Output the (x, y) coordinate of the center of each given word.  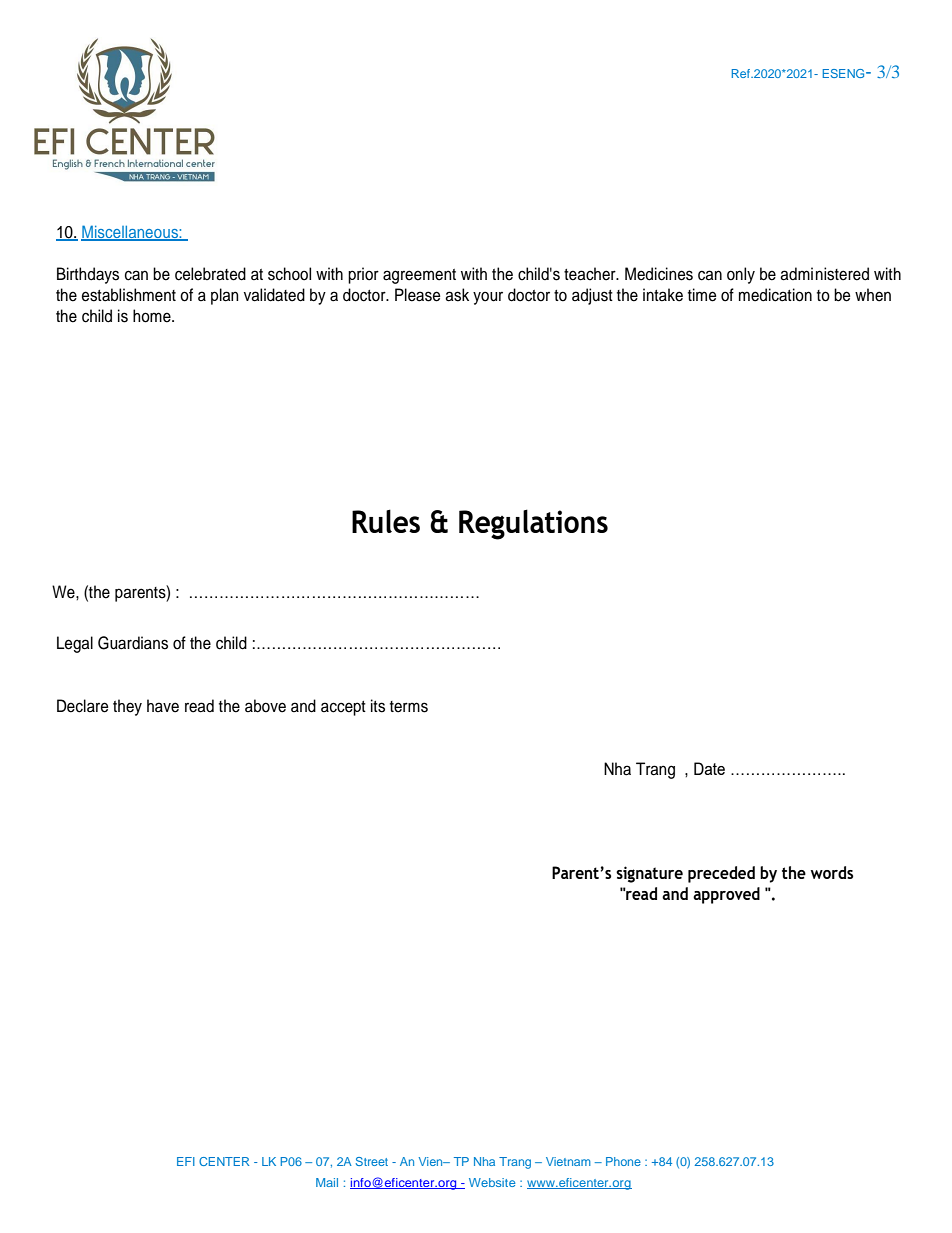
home (153, 316)
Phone (623, 1161)
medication (775, 295)
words (832, 872)
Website (492, 1182)
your (488, 298)
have (163, 706)
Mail (327, 1182)
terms (409, 707)
